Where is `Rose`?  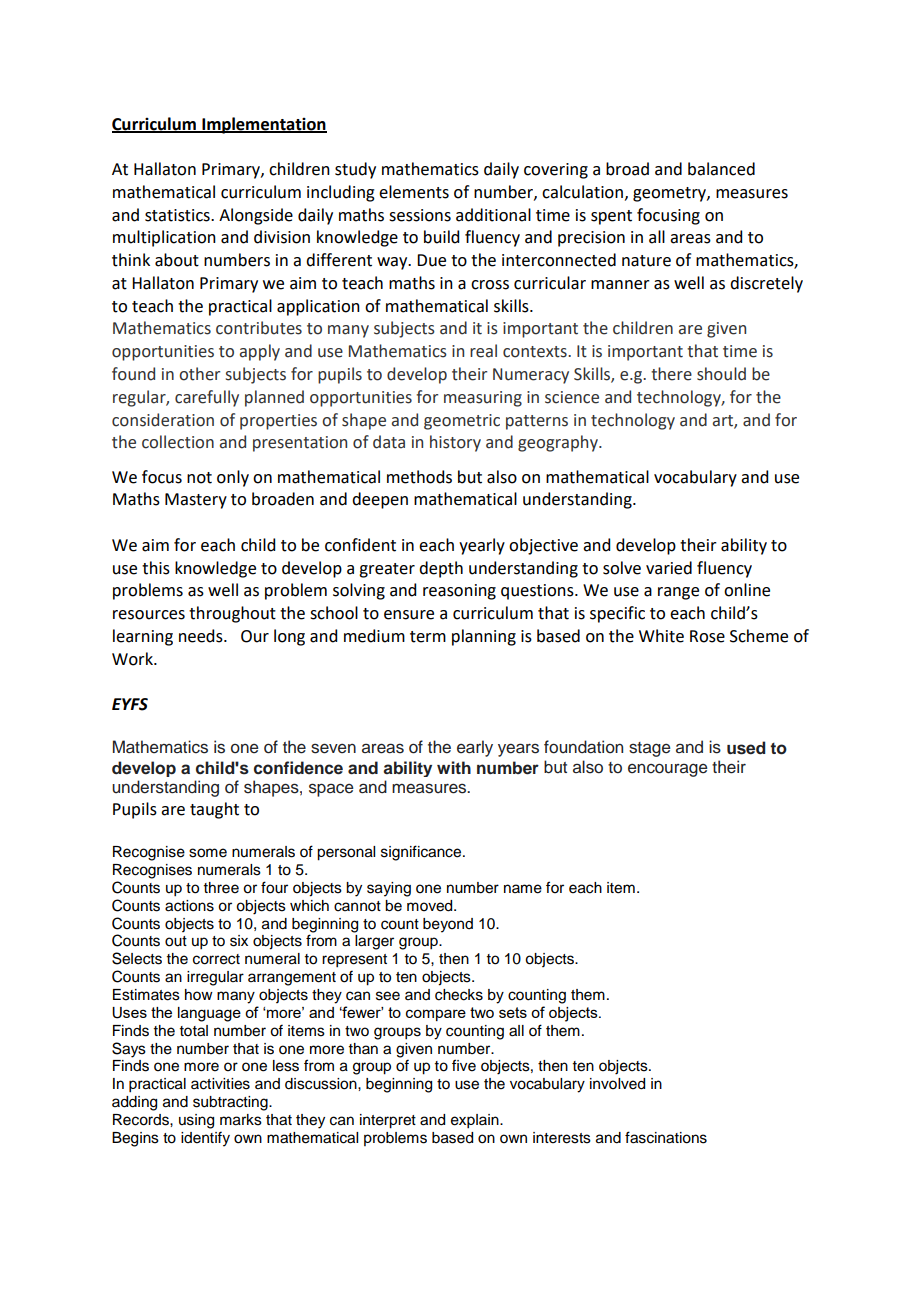
Rose is located at coordinates (707, 636).
